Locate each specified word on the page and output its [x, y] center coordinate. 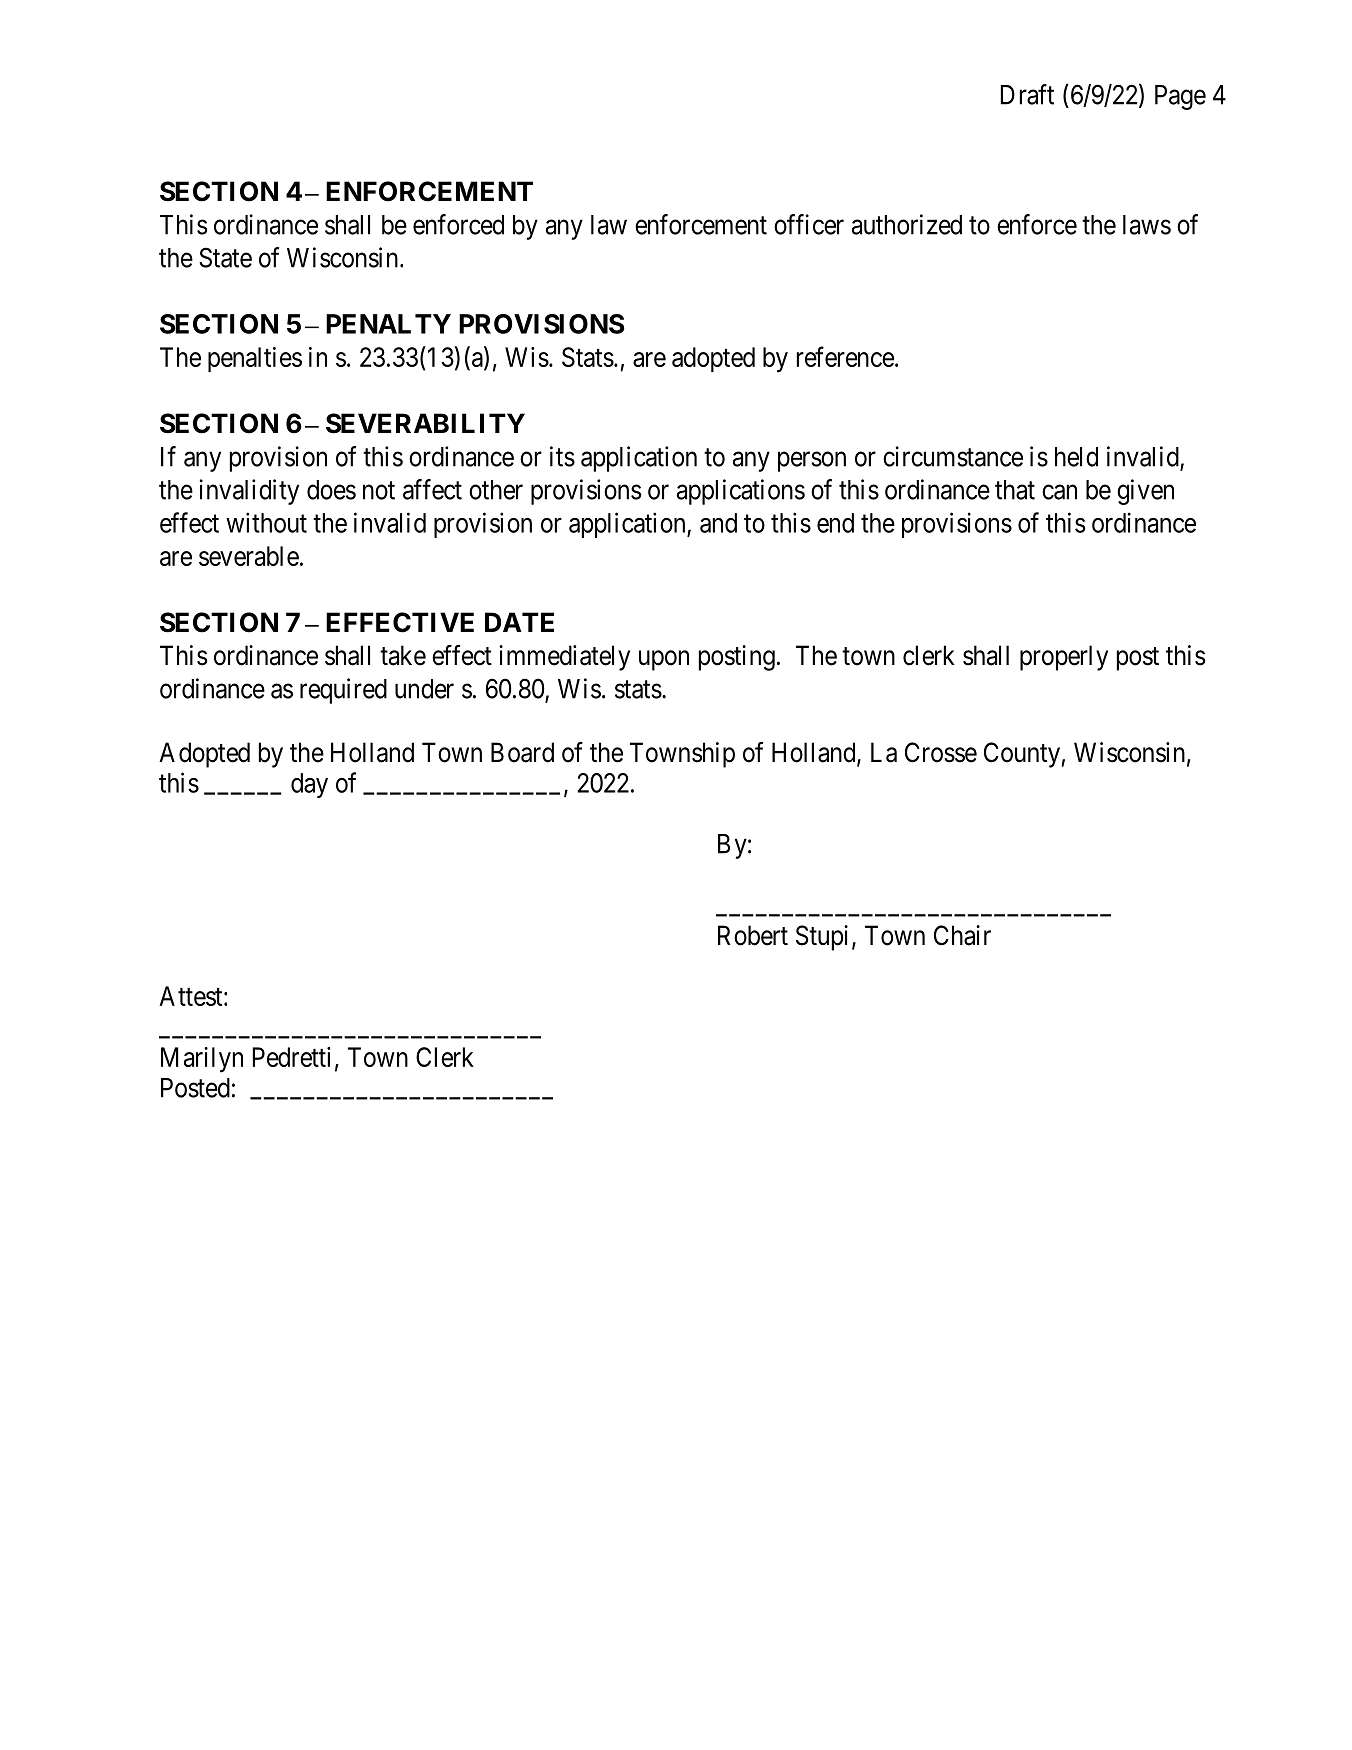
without [266, 522]
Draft [1027, 94]
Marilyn [202, 1060]
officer [809, 224]
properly [1064, 658]
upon [664, 660]
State [225, 257]
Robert [753, 935]
